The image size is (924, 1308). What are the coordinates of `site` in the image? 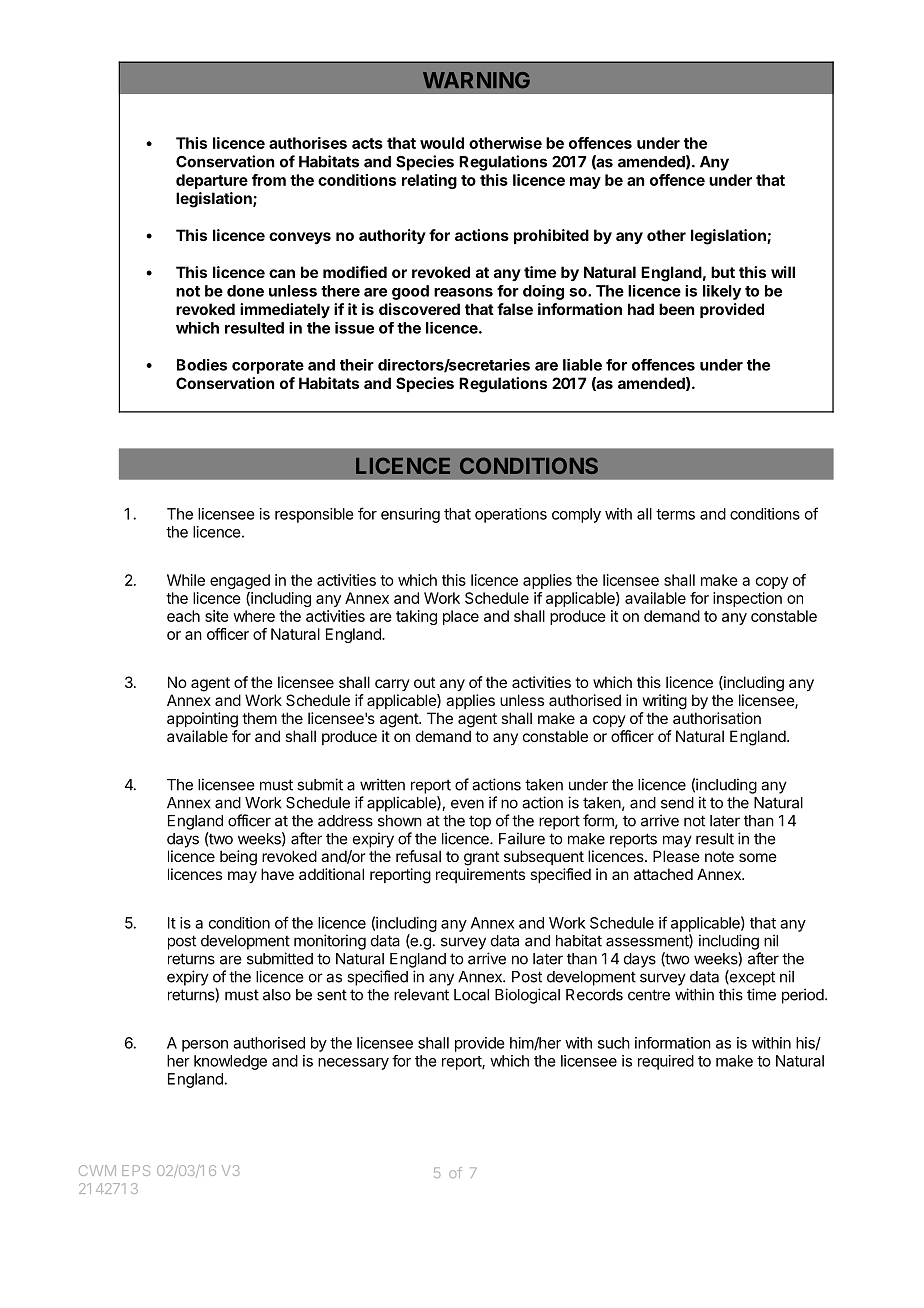 It's located at (217, 616).
